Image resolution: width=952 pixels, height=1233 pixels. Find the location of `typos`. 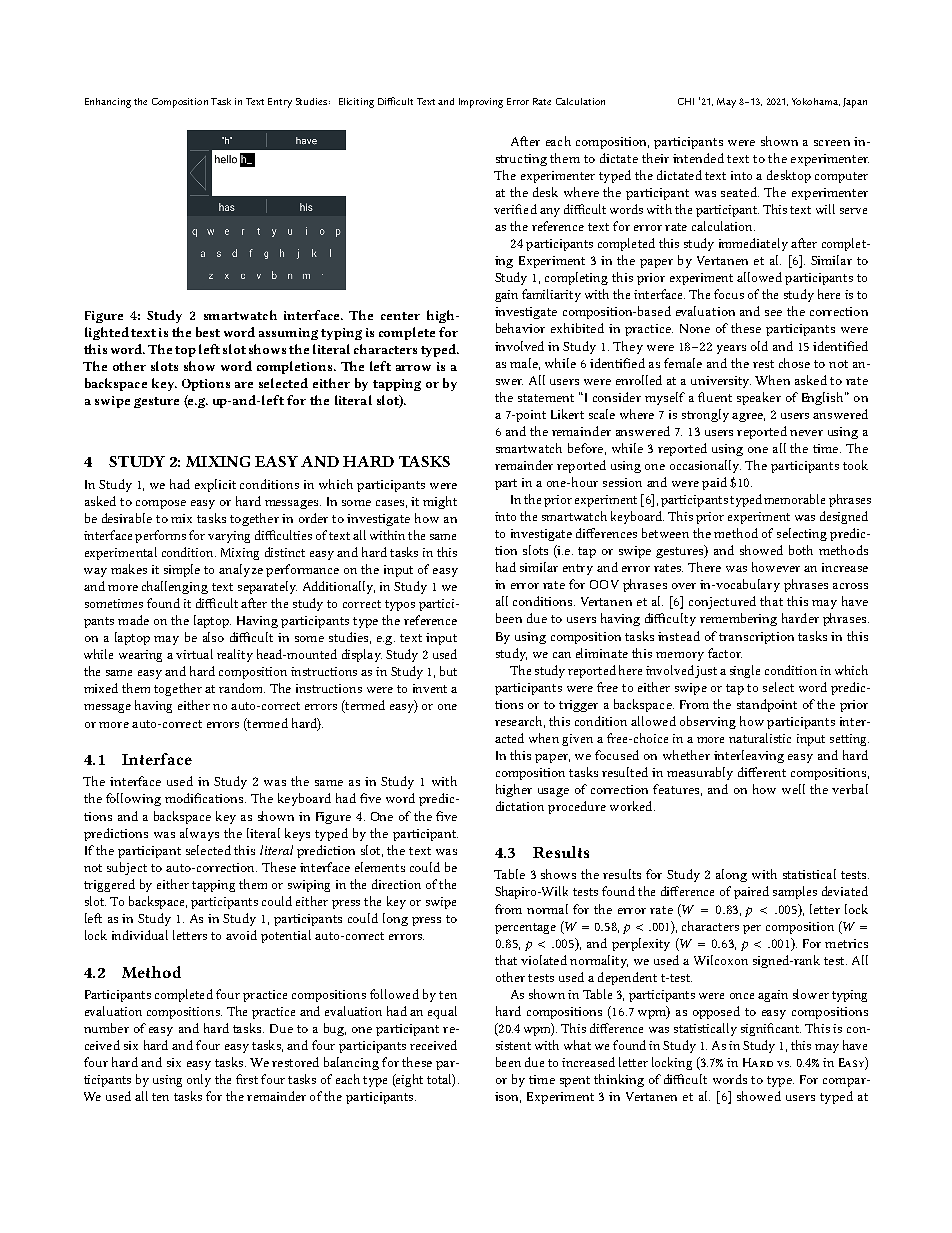

typos is located at coordinates (400, 605).
